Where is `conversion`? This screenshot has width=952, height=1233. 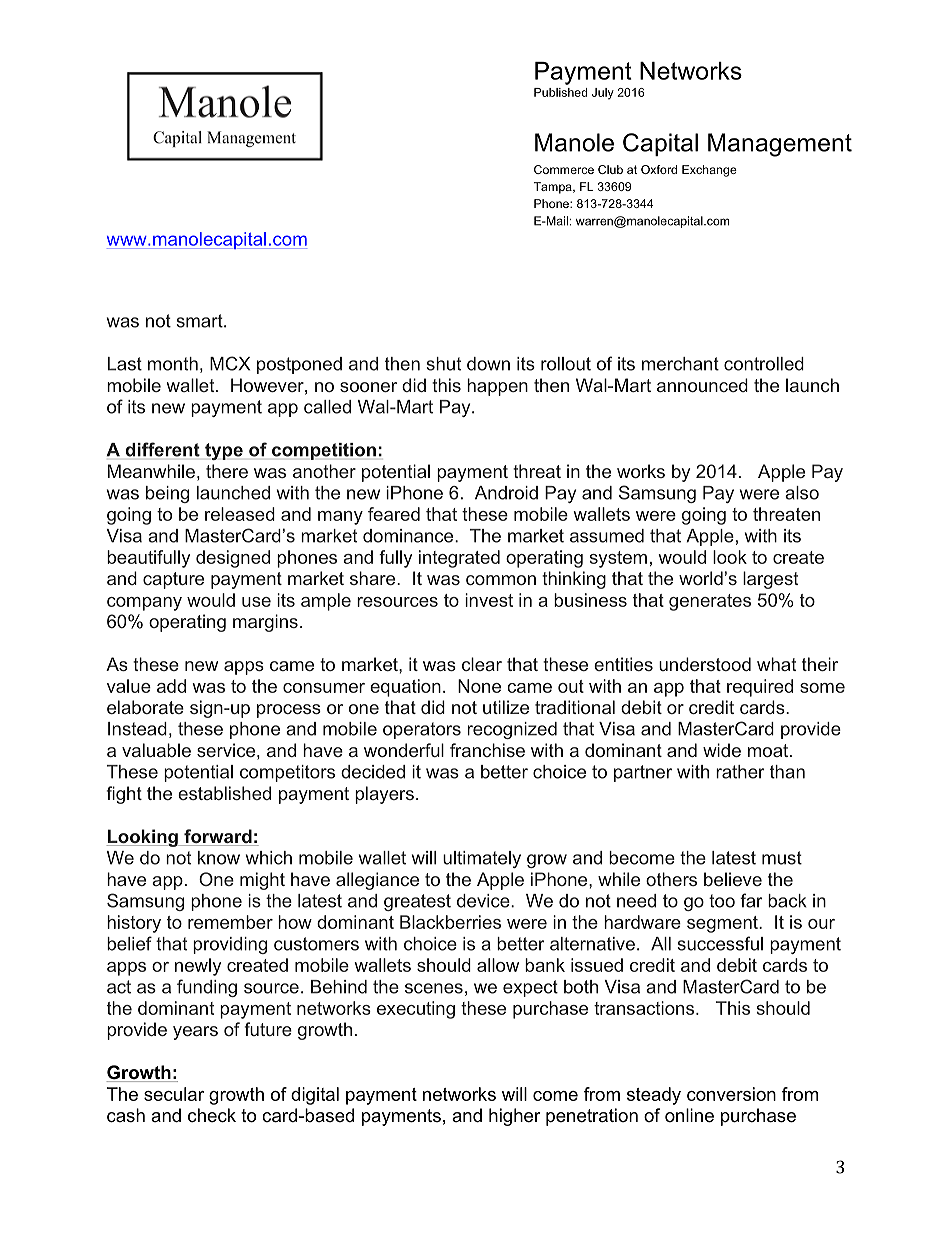
conversion is located at coordinates (731, 1094).
